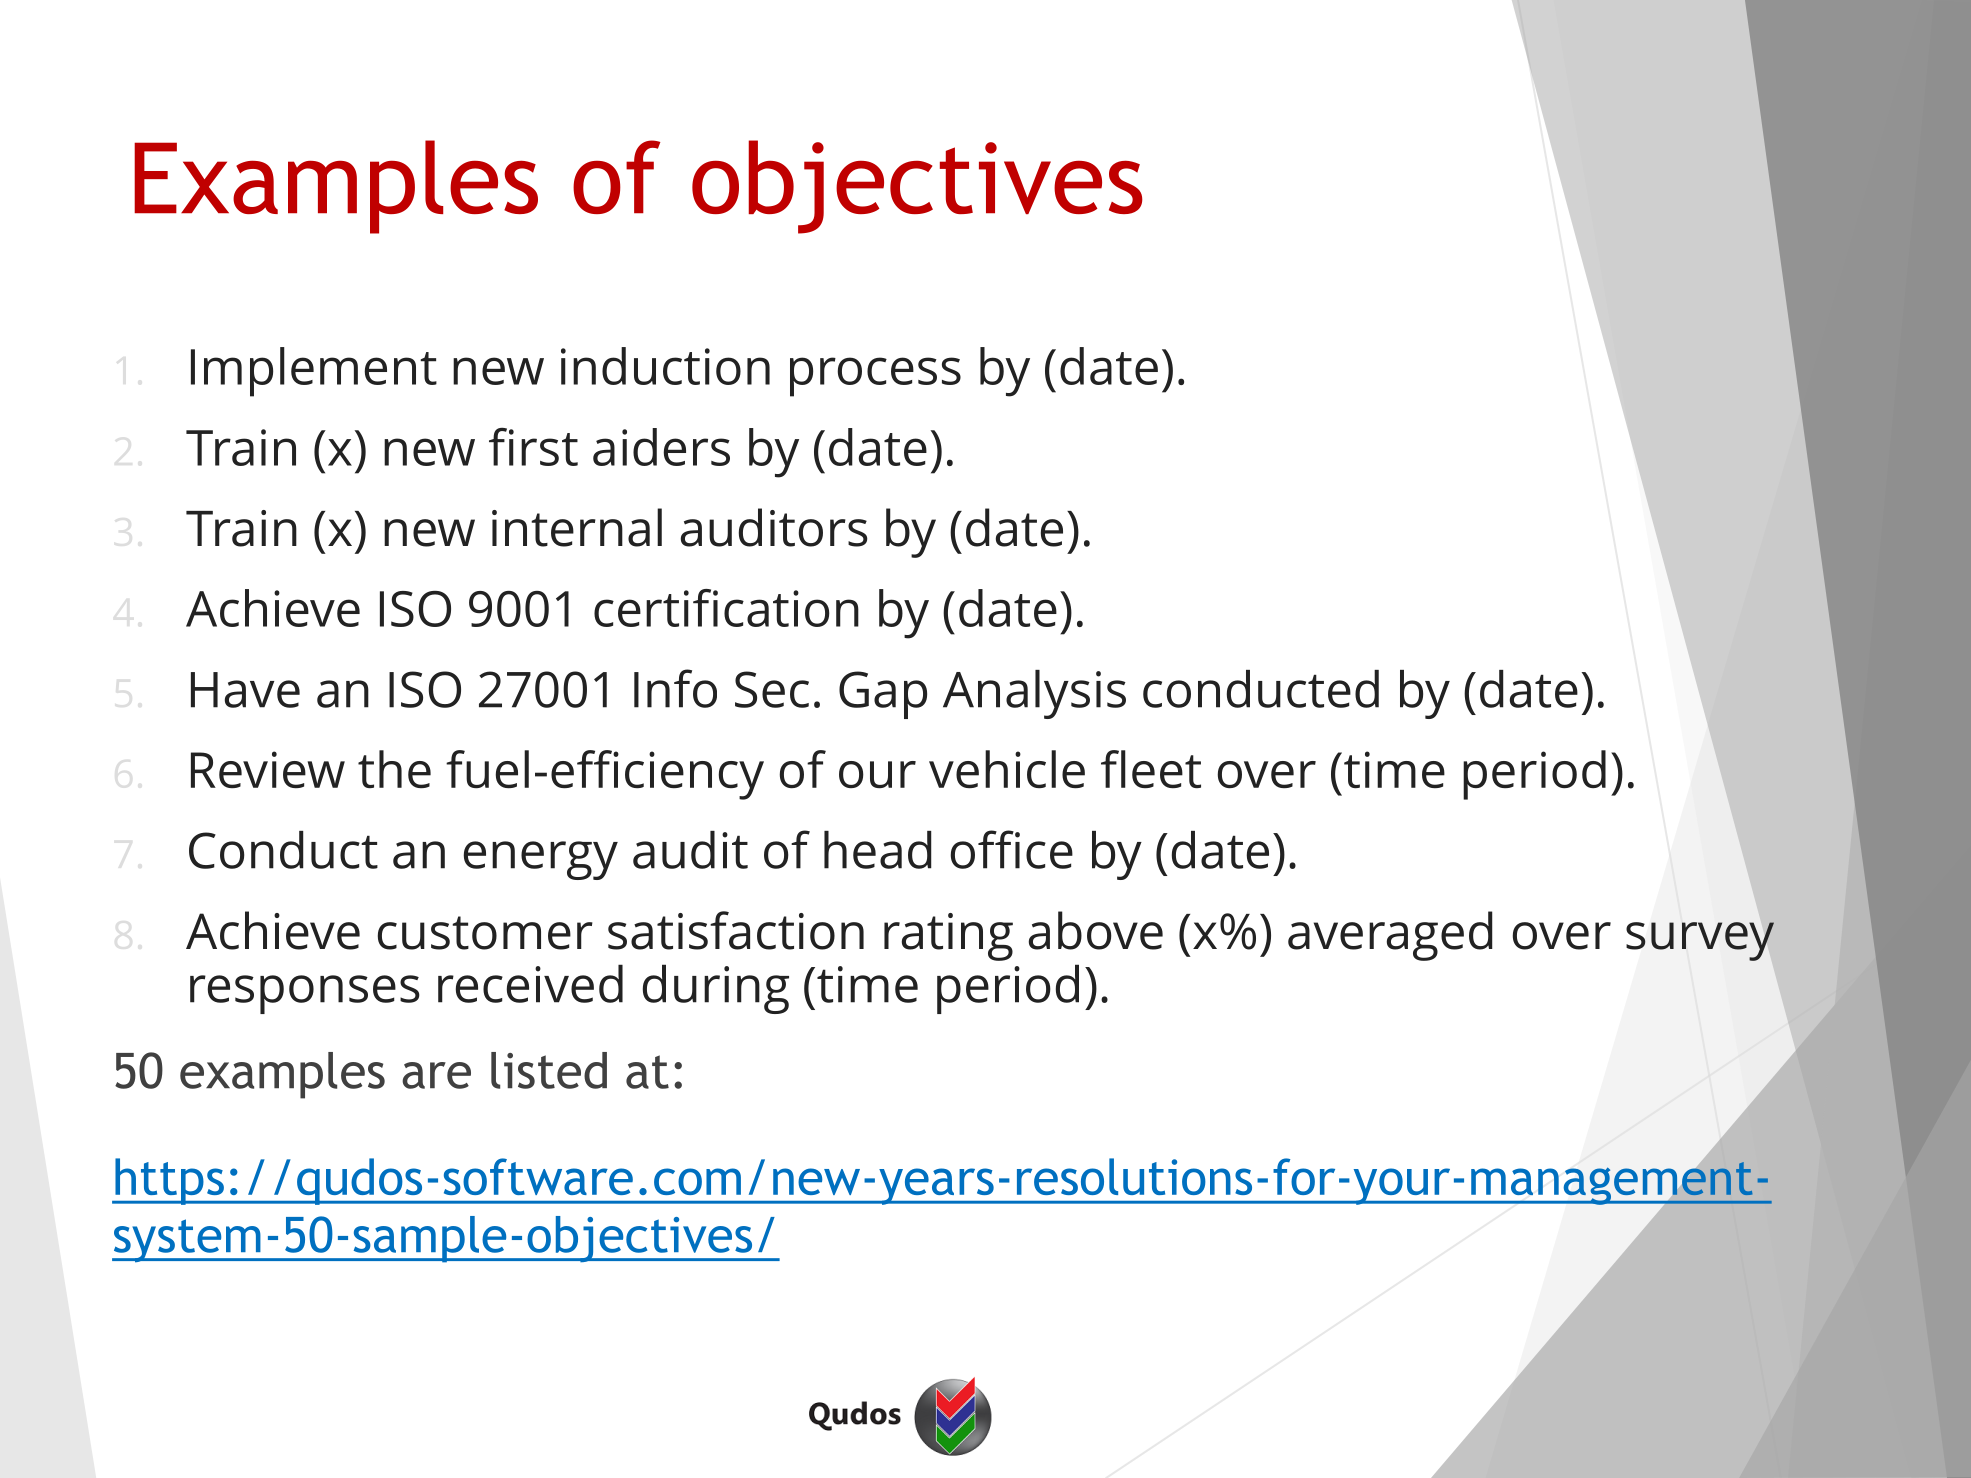 Image resolution: width=1971 pixels, height=1478 pixels. What do you see at coordinates (875, 377) in the document?
I see `process` at bounding box center [875, 377].
